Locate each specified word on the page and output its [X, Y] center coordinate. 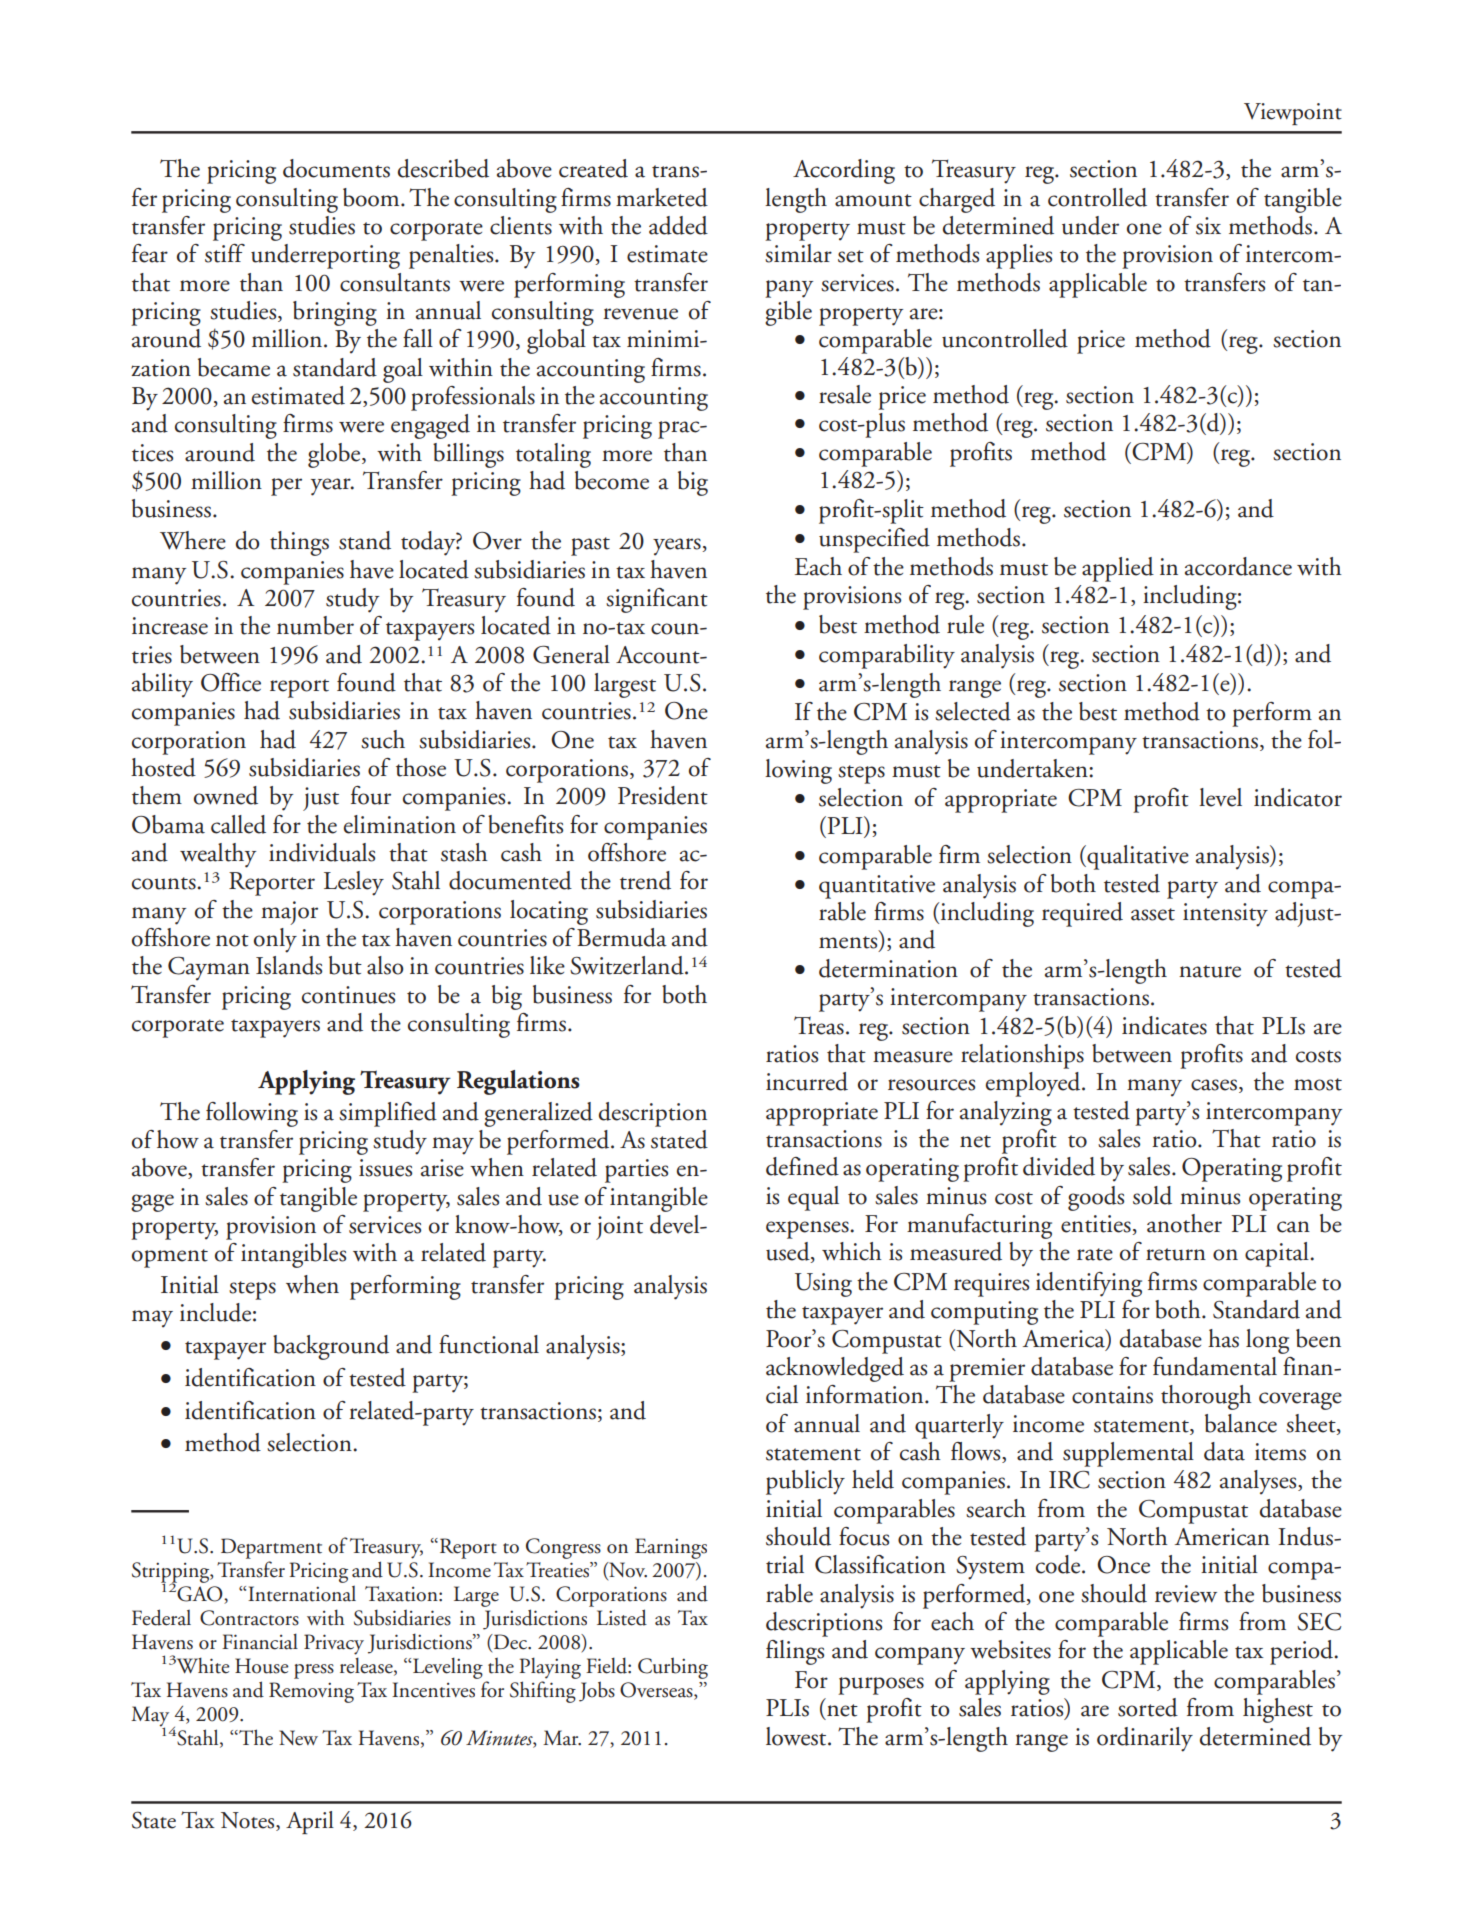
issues [385, 1168]
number [315, 625]
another [1184, 1223]
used [789, 1252]
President [663, 795]
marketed [662, 197]
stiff [225, 253]
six [1208, 226]
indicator [1298, 797]
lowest [797, 1736]
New [298, 1738]
